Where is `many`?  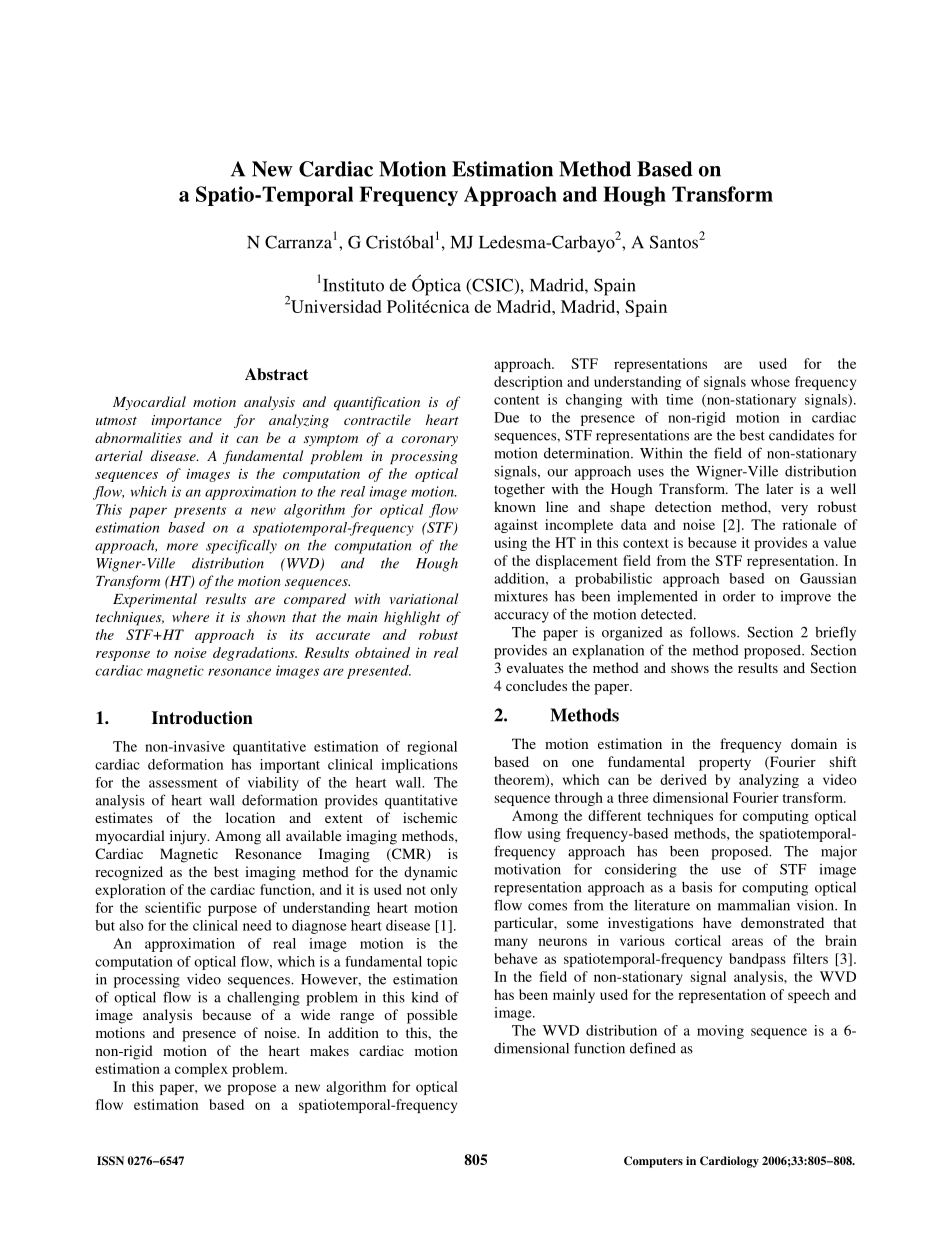 many is located at coordinates (511, 943).
